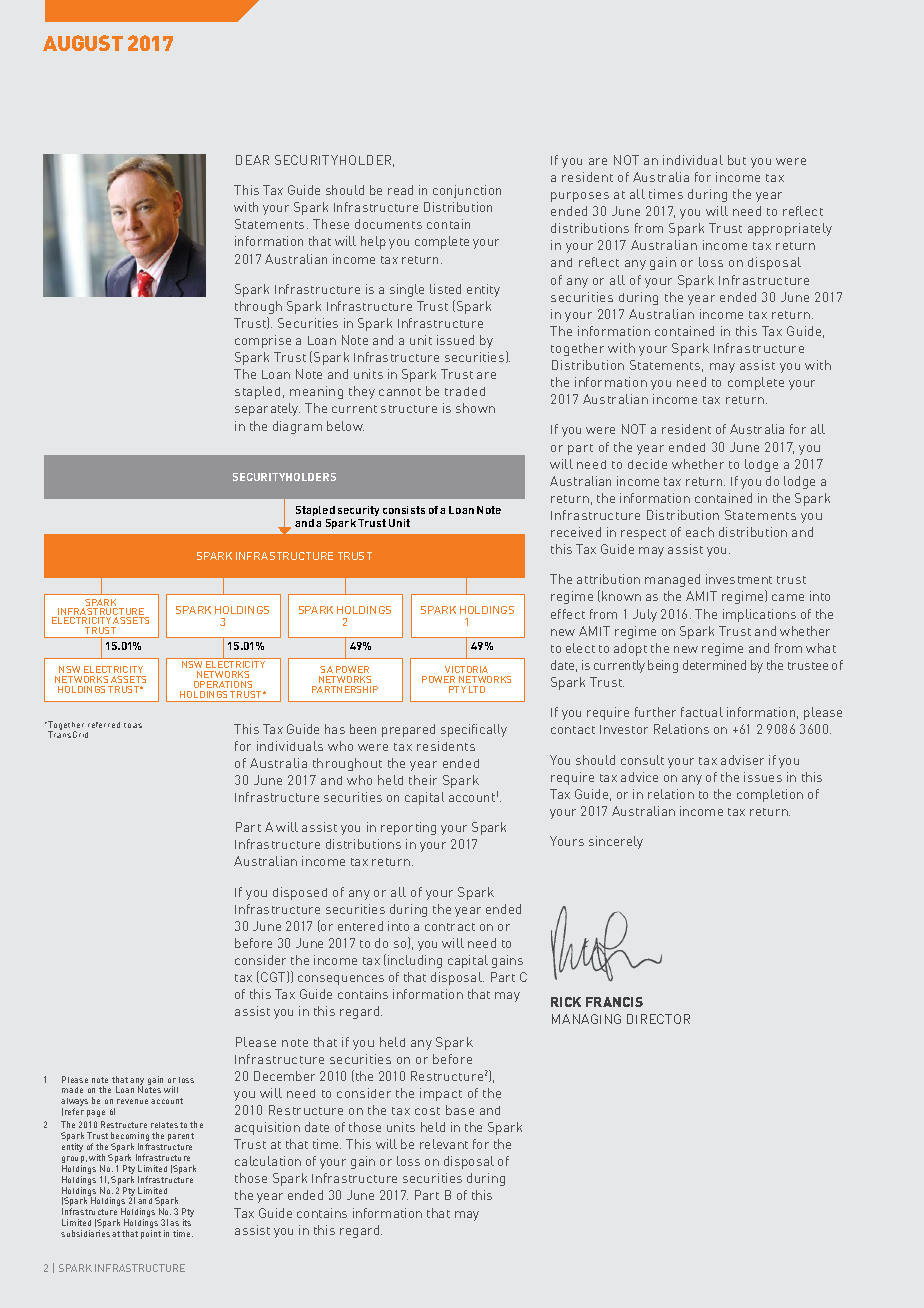 Image resolution: width=924 pixels, height=1308 pixels. What do you see at coordinates (467, 191) in the screenshot?
I see `conjunction` at bounding box center [467, 191].
